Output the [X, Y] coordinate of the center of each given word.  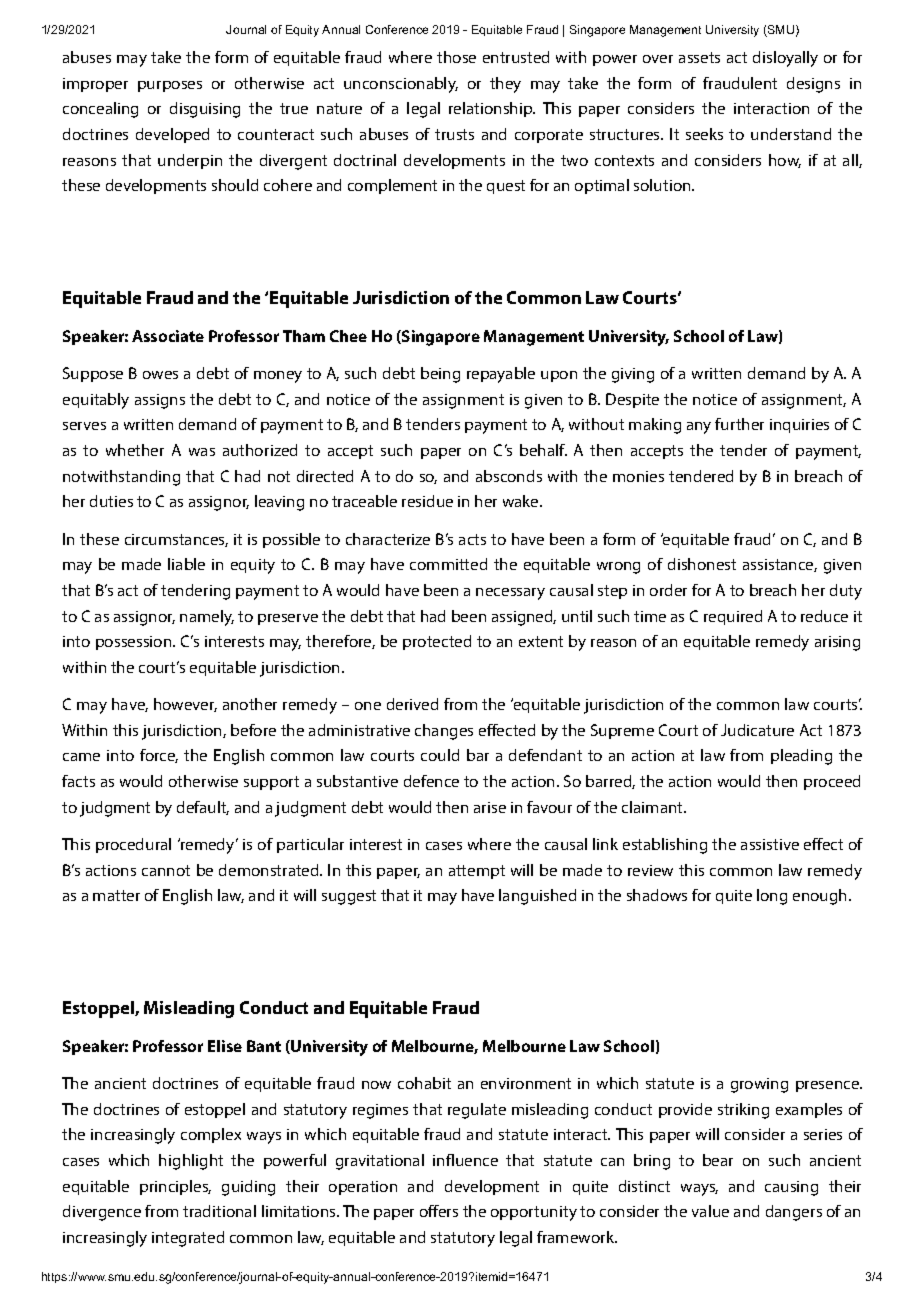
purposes [170, 86]
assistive [770, 844]
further [739, 424]
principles [175, 1187]
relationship [492, 109]
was [202, 452]
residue [427, 501]
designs [813, 85]
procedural [133, 845]
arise [490, 807]
